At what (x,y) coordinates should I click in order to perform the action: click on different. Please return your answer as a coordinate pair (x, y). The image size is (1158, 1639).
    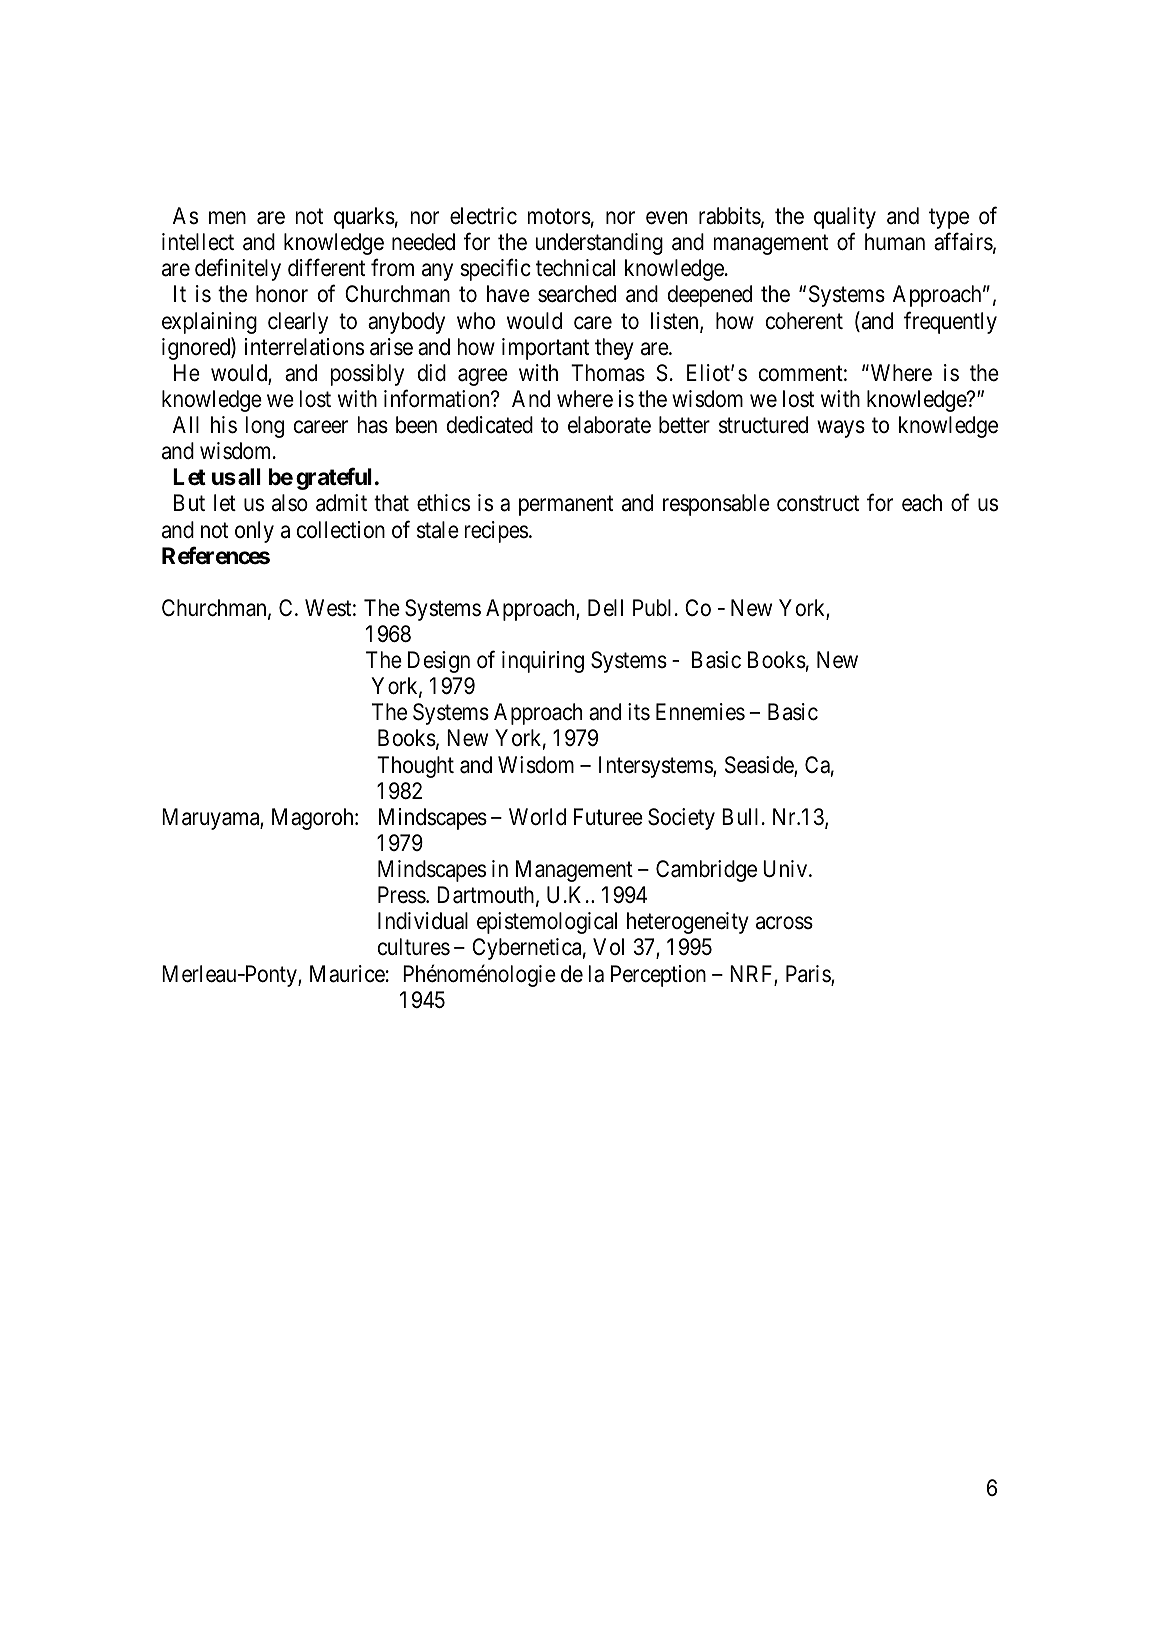
    Looking at the image, I should click on (326, 268).
